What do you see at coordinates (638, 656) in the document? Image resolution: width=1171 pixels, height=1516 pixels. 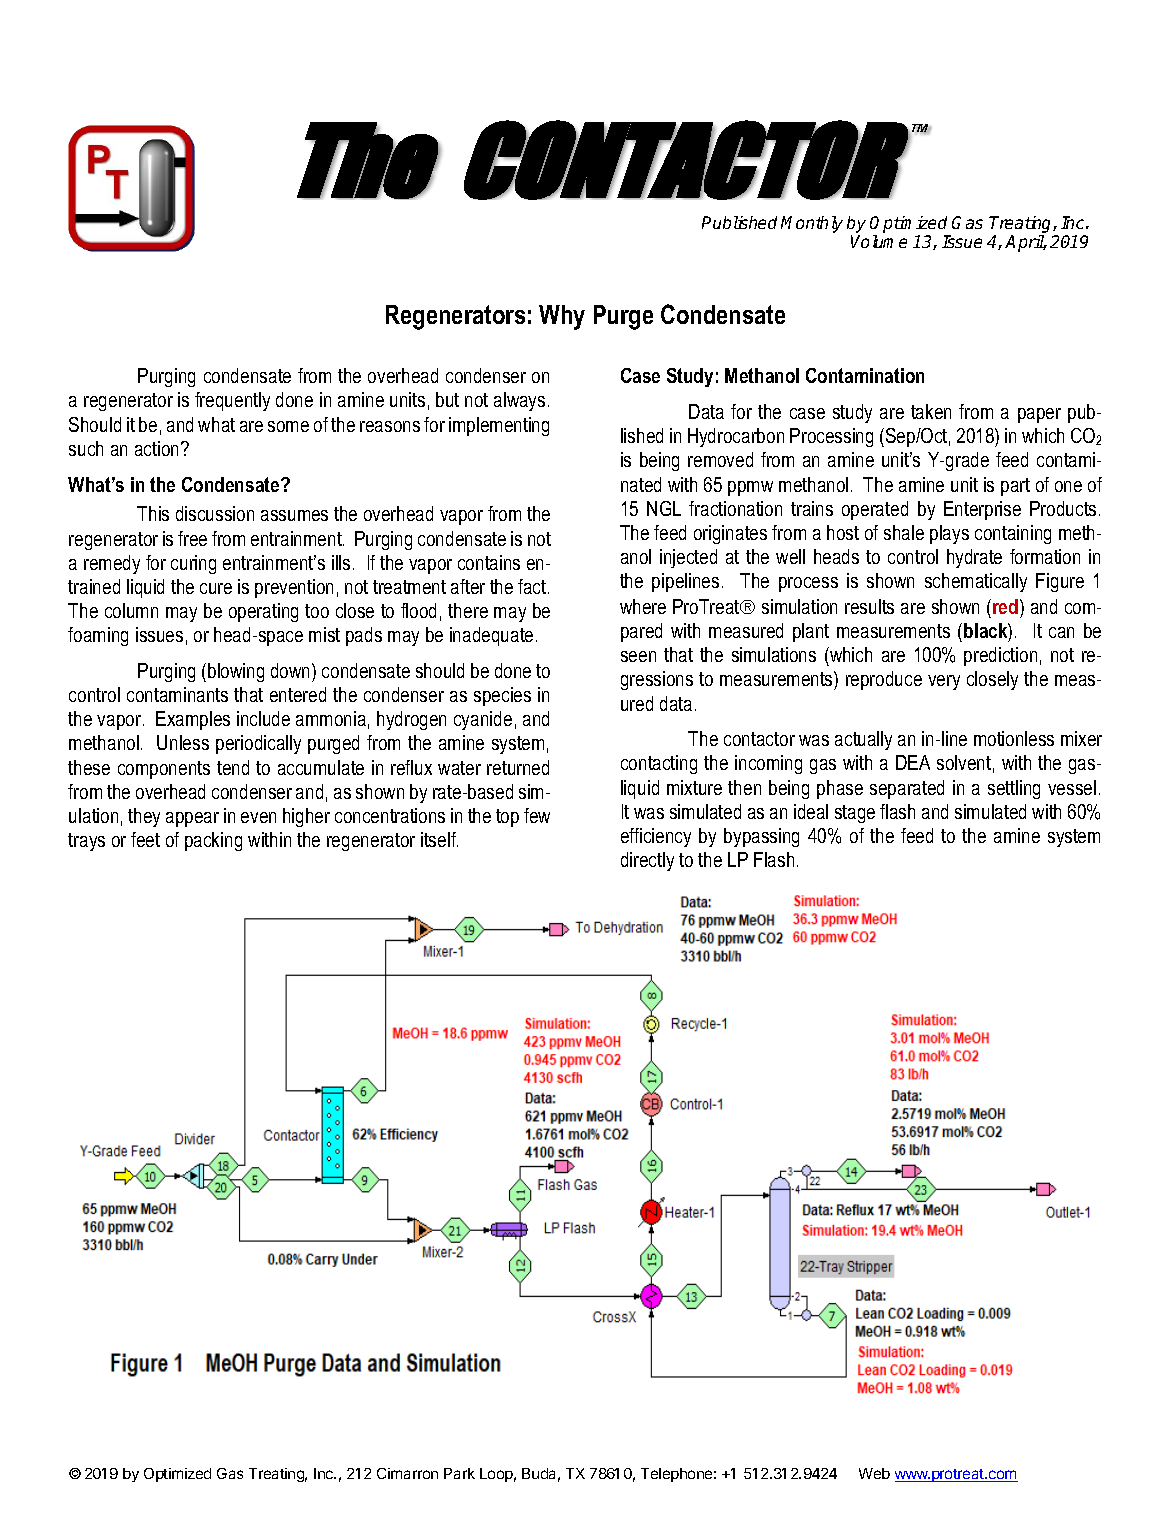 I see `seen` at bounding box center [638, 656].
